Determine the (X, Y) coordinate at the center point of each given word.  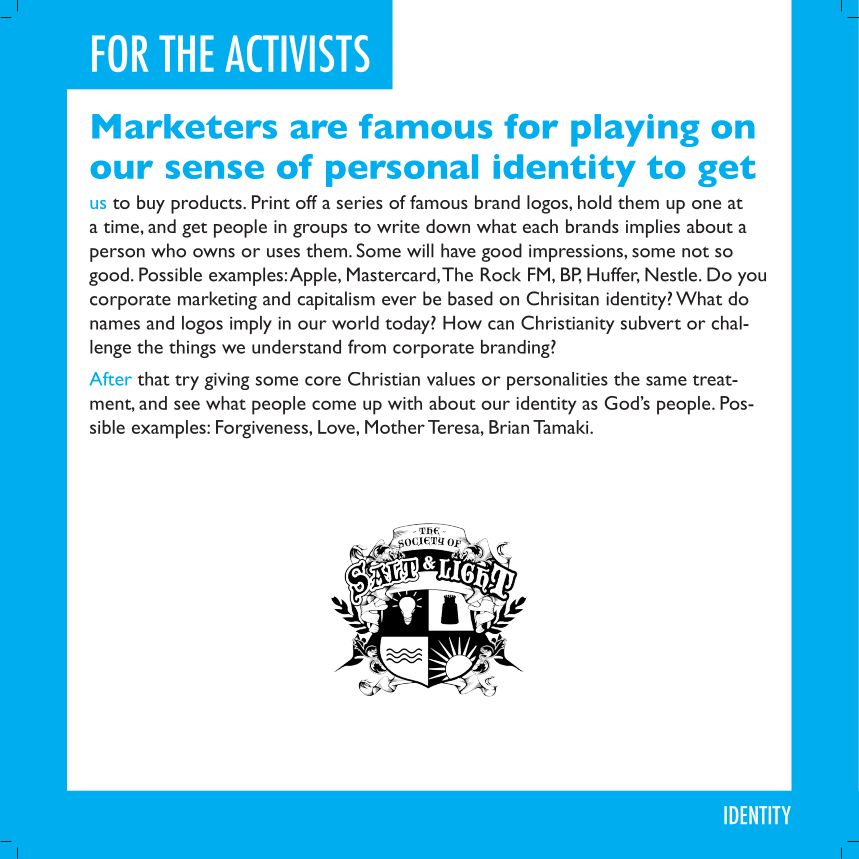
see (187, 405)
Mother (395, 427)
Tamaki (562, 427)
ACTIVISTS (297, 53)
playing (635, 130)
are (318, 129)
